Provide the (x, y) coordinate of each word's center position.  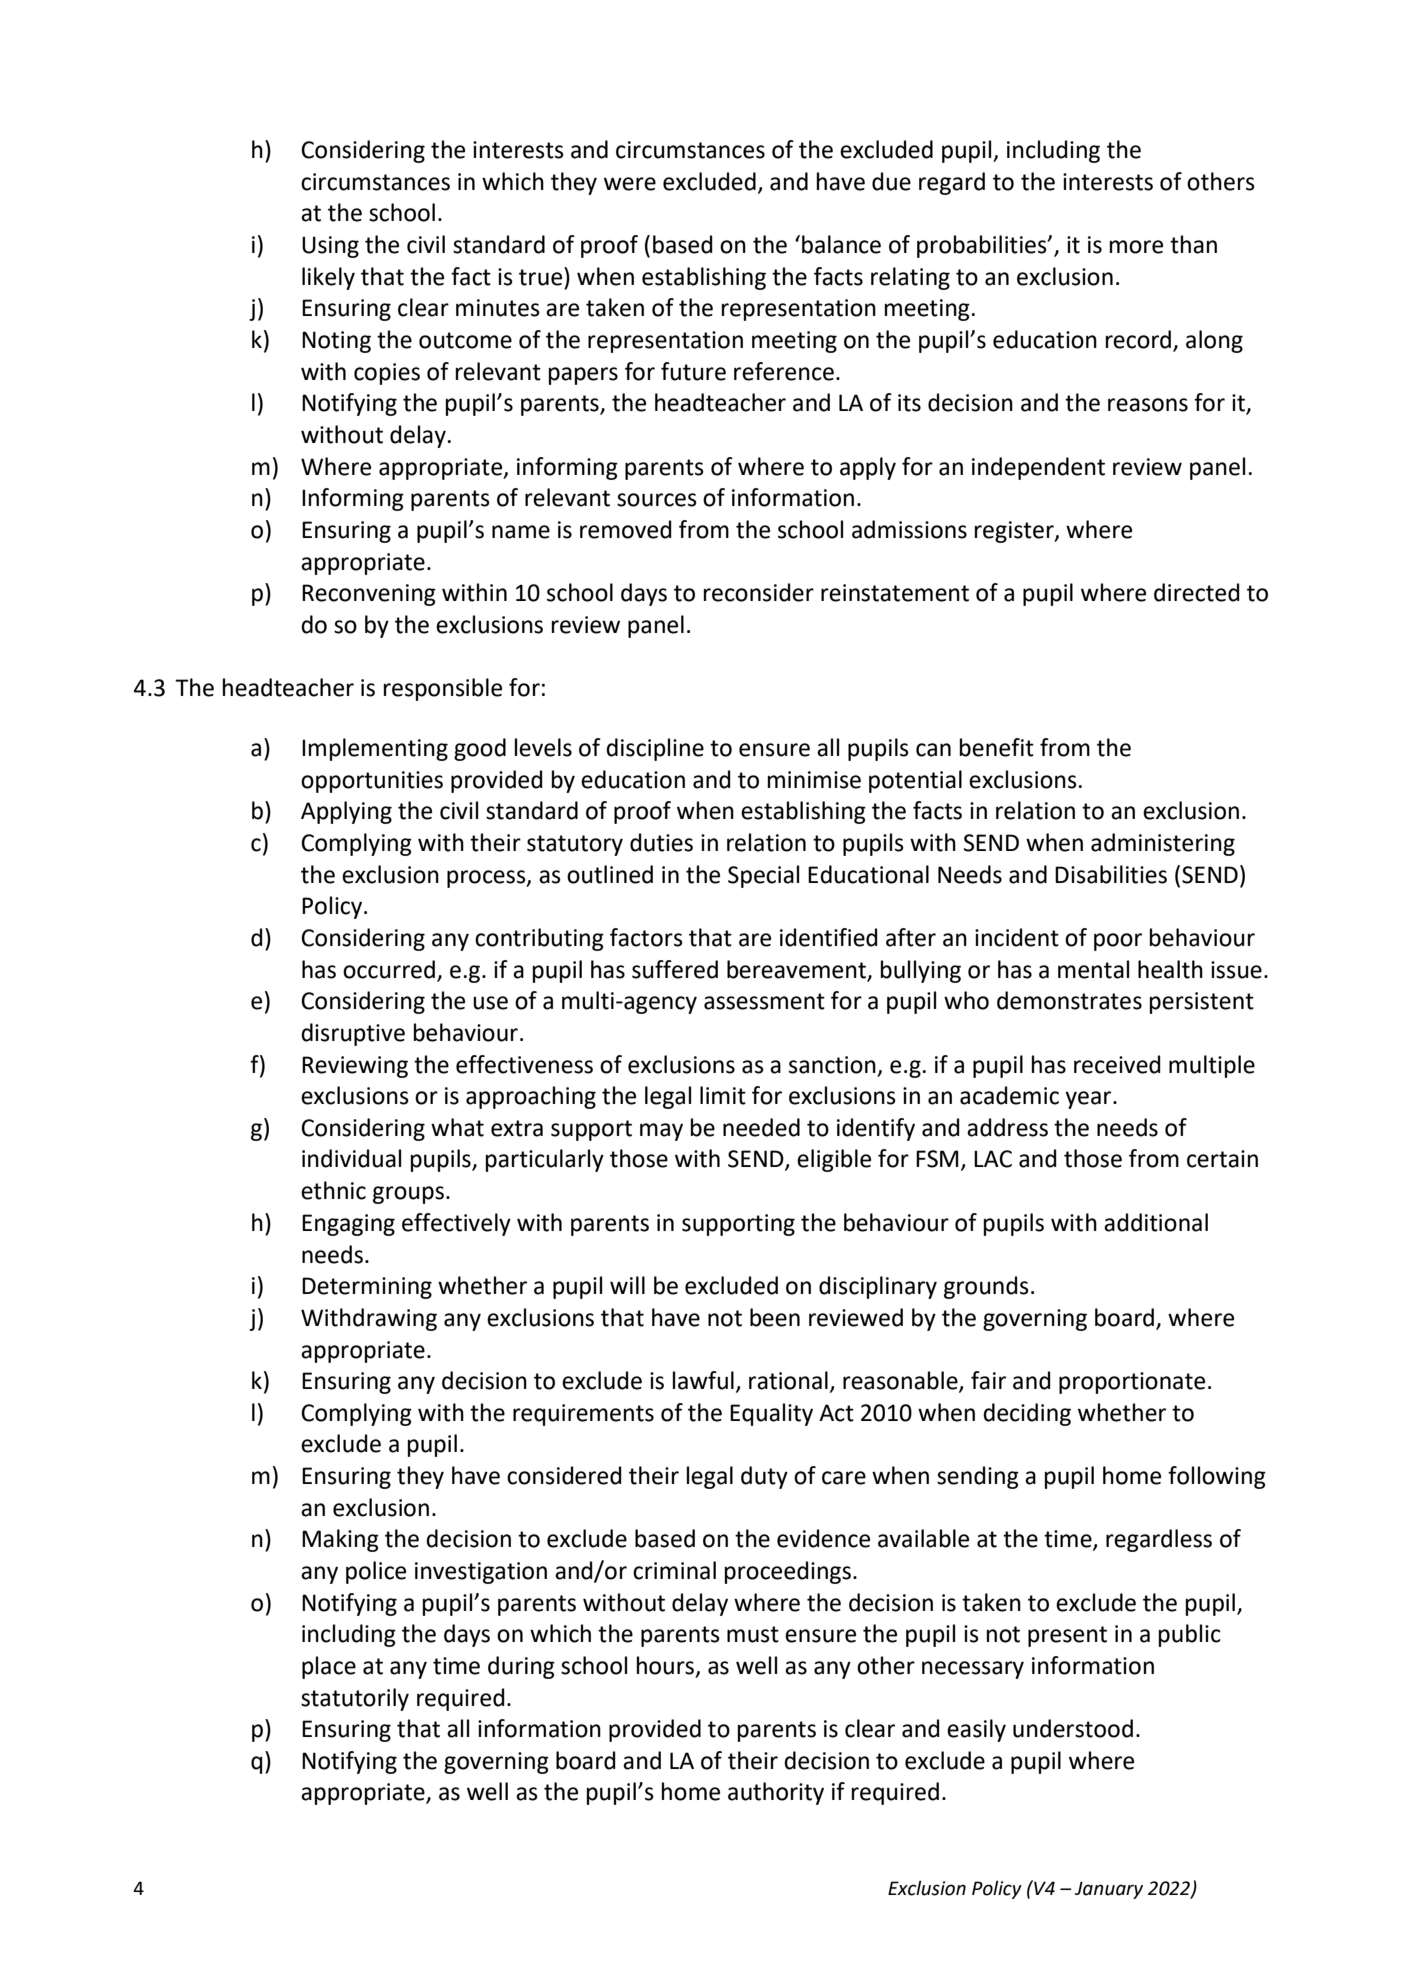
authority (776, 1793)
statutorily (355, 1699)
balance (841, 244)
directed (1197, 592)
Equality (771, 1414)
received (1117, 1064)
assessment (764, 1001)
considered (564, 1475)
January (1109, 1890)
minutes (498, 308)
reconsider (759, 592)
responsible (443, 689)
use (490, 1003)
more (1136, 247)
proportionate (1132, 1383)
